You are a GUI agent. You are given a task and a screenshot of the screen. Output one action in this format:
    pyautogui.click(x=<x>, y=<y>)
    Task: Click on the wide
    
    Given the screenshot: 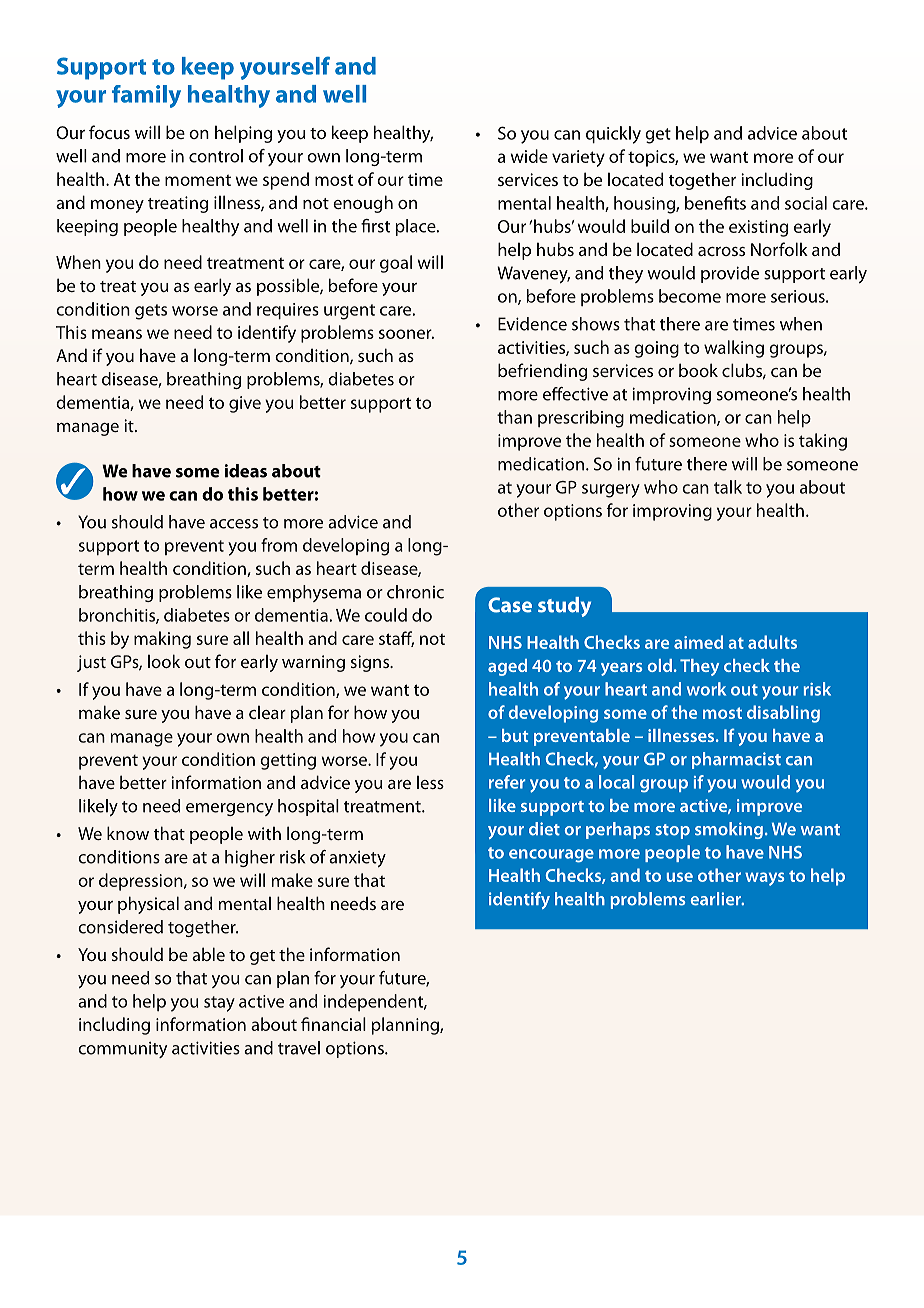 What is the action you would take?
    pyautogui.click(x=529, y=156)
